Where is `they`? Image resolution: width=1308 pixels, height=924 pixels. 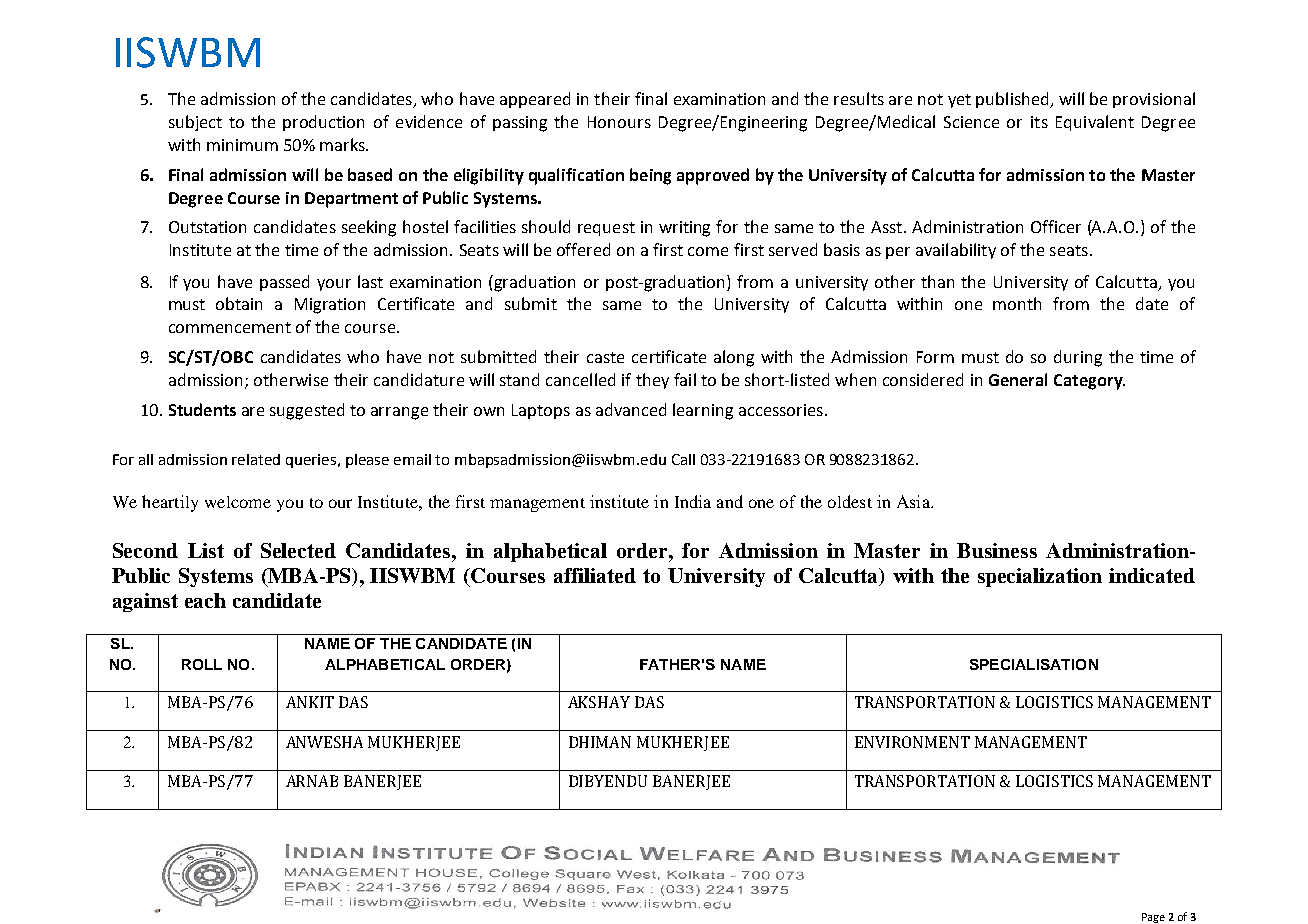
they is located at coordinates (652, 381).
